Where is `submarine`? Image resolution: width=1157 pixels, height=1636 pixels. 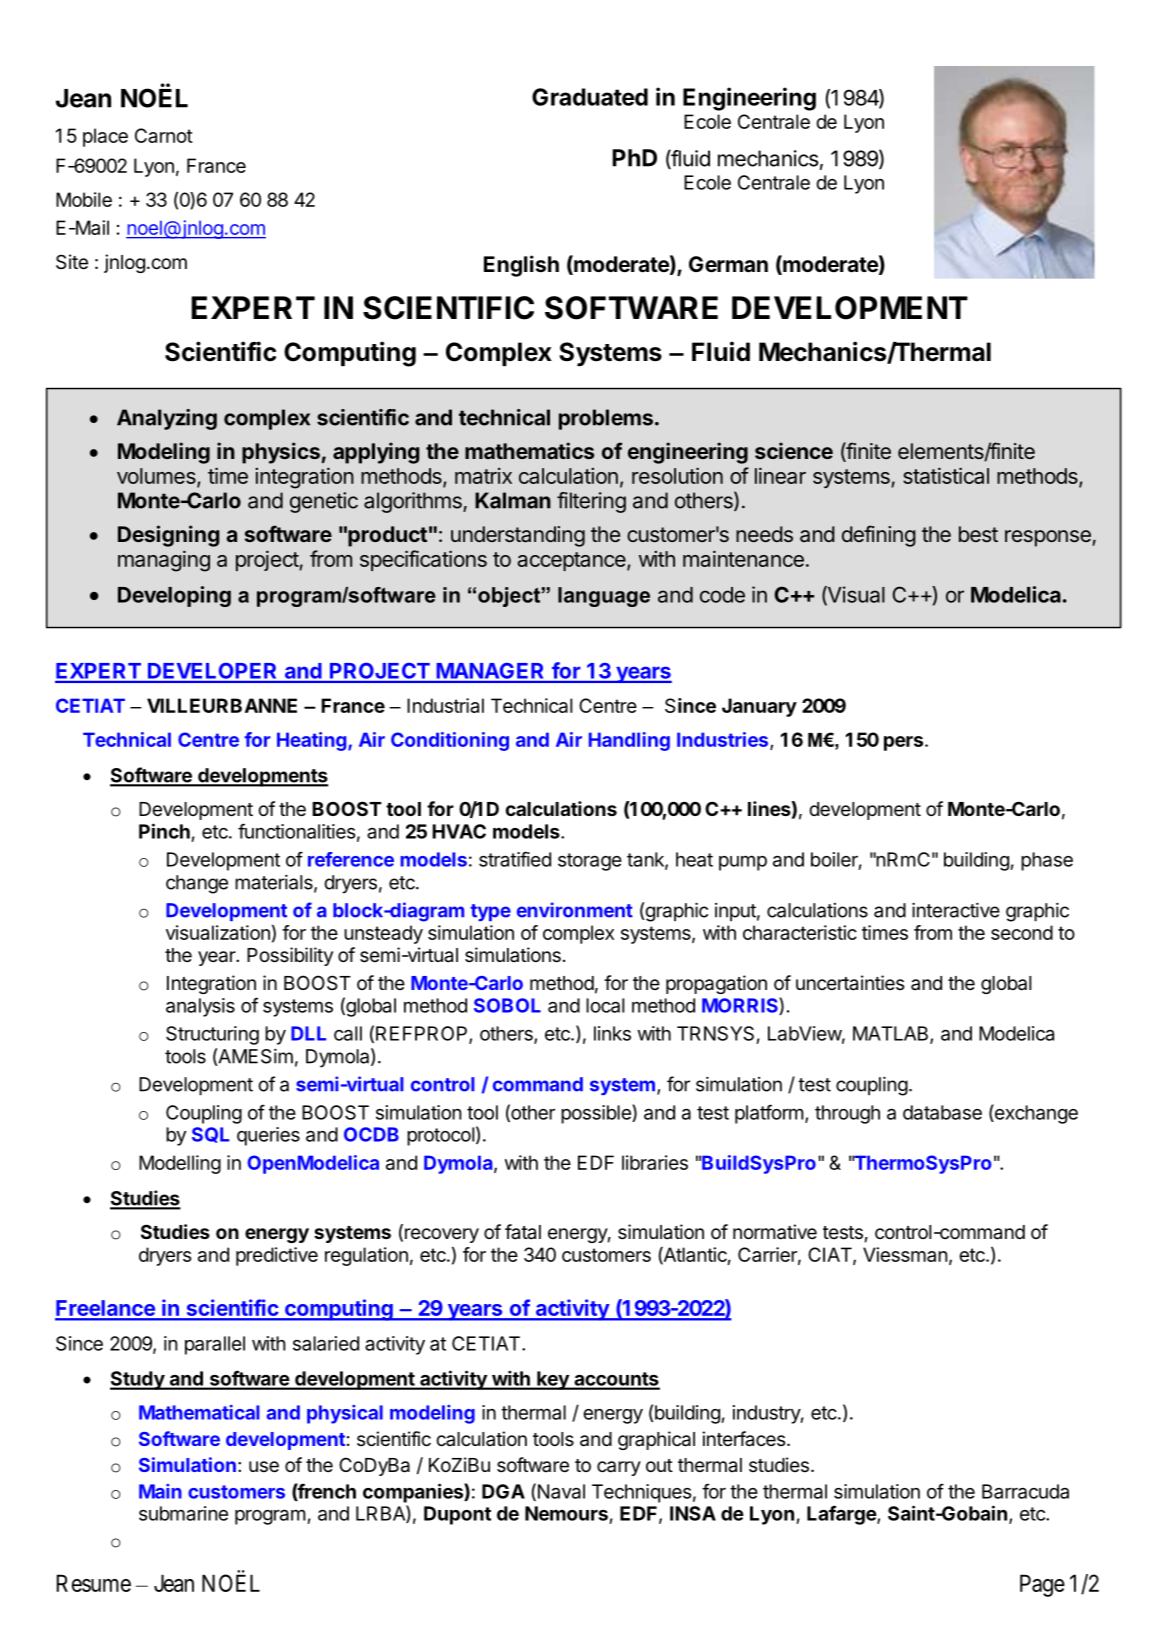
submarine is located at coordinates (183, 1513).
